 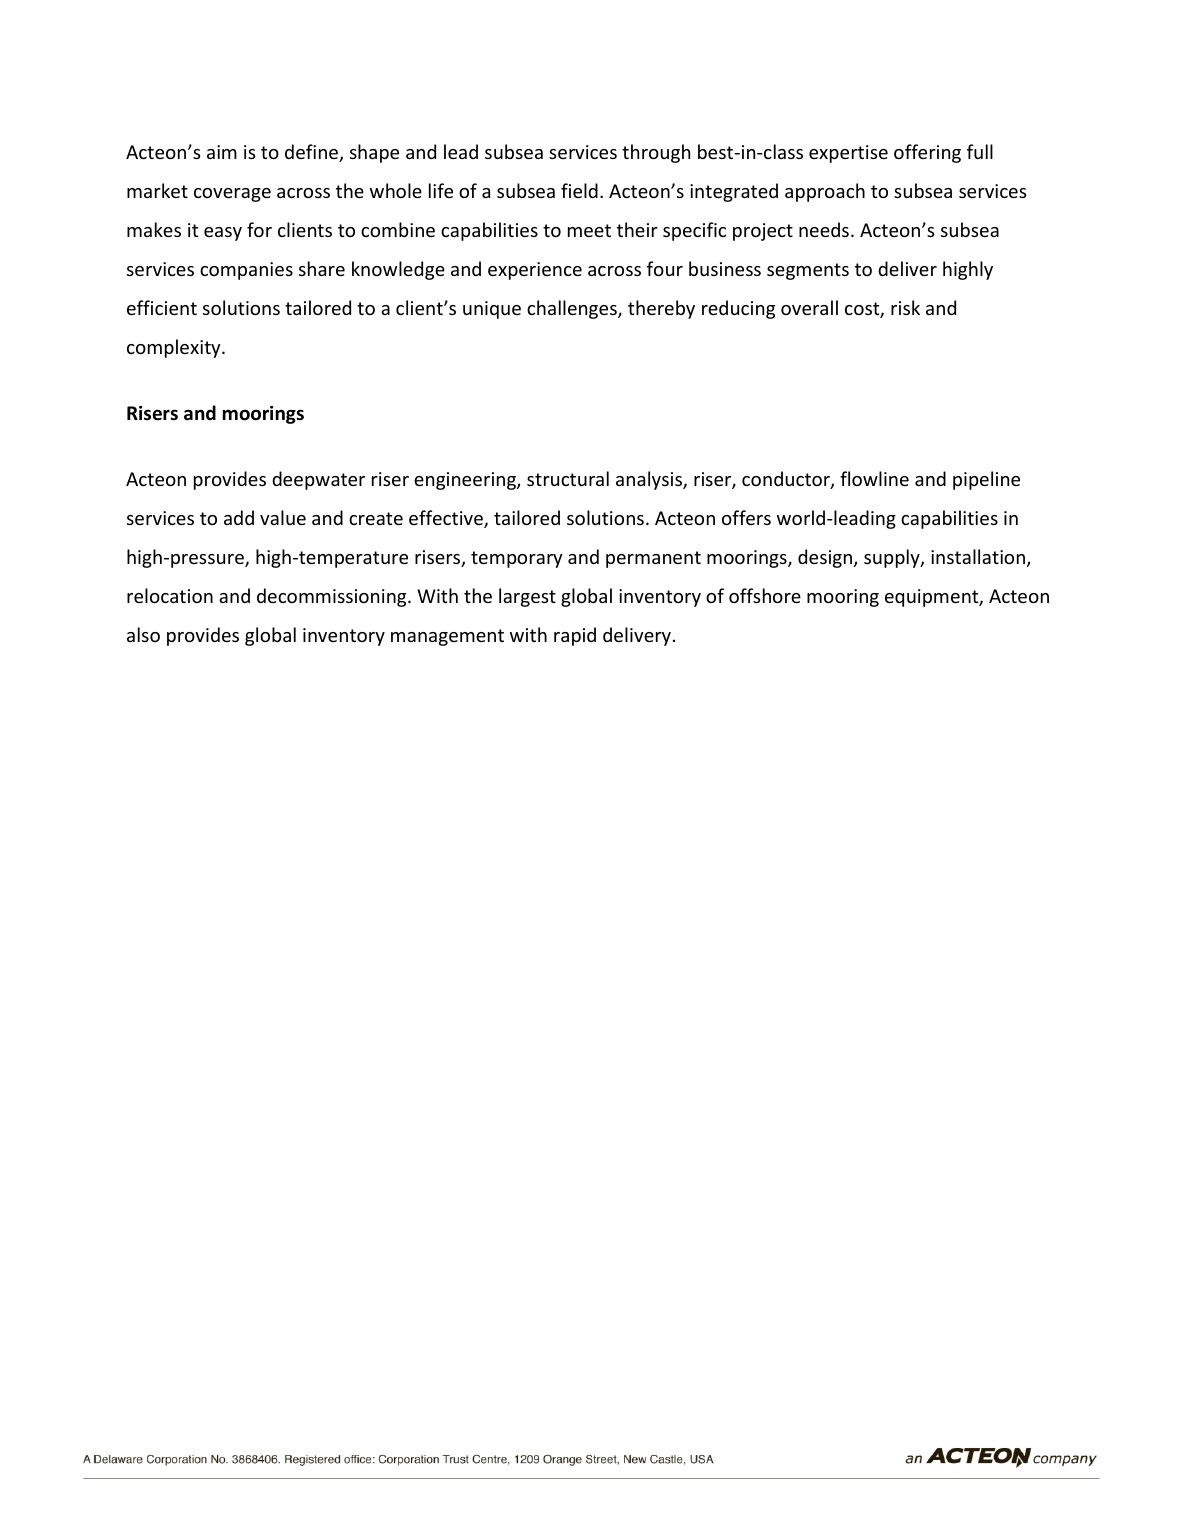 What do you see at coordinates (573, 309) in the screenshot?
I see `challenges` at bounding box center [573, 309].
